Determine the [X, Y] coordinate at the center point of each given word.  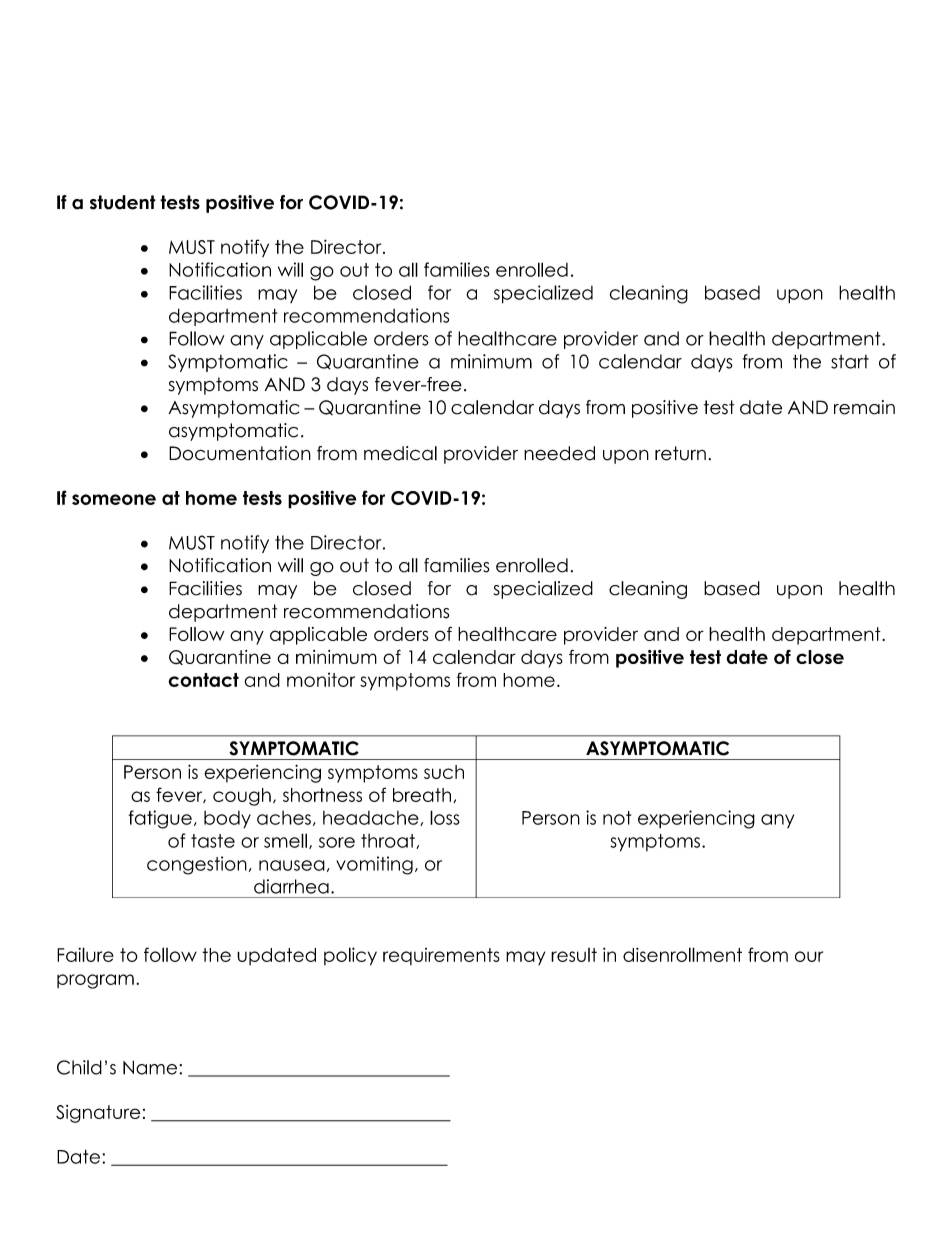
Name [151, 1067]
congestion [197, 865]
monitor [321, 680]
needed [559, 453]
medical [400, 453]
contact [203, 680]
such [444, 772]
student [123, 202]
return [680, 453]
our [809, 956]
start [850, 362]
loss [445, 817]
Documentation [240, 453]
